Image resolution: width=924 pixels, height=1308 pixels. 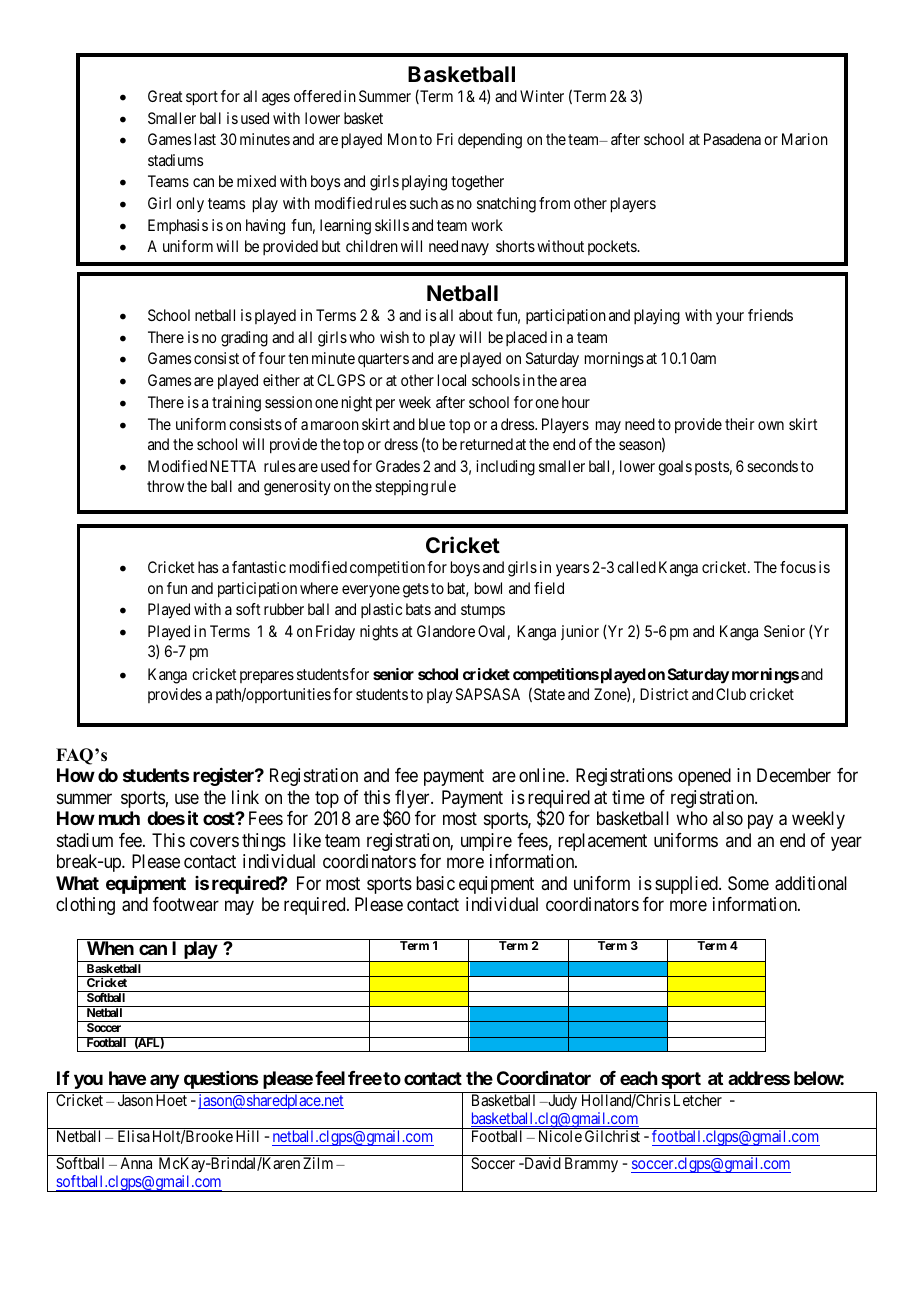 What do you see at coordinates (731, 694) in the screenshot?
I see `Club` at bounding box center [731, 694].
